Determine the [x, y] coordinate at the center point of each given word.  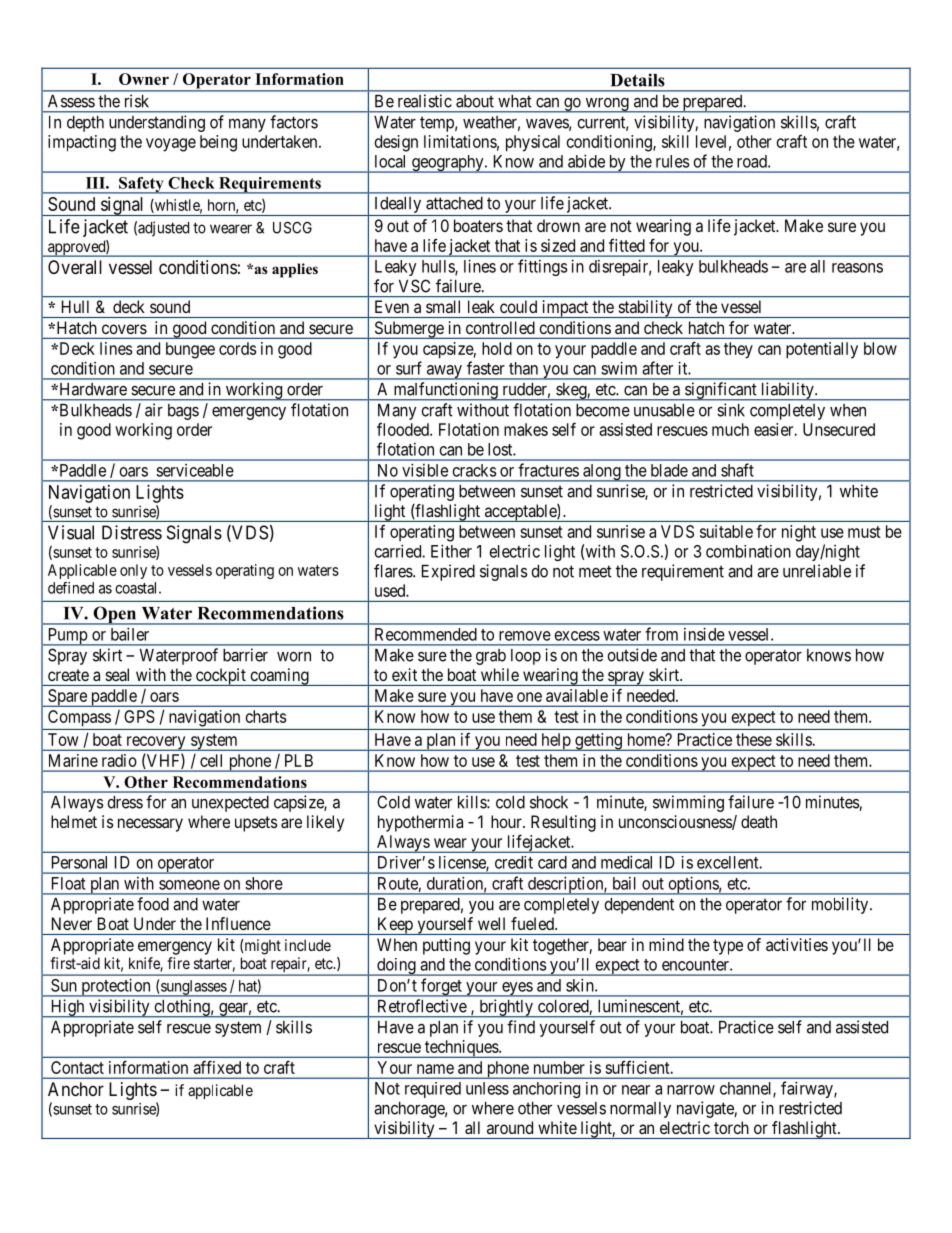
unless [487, 1088]
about [475, 101]
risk [136, 101]
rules [672, 161]
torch [731, 1127]
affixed [217, 1067]
